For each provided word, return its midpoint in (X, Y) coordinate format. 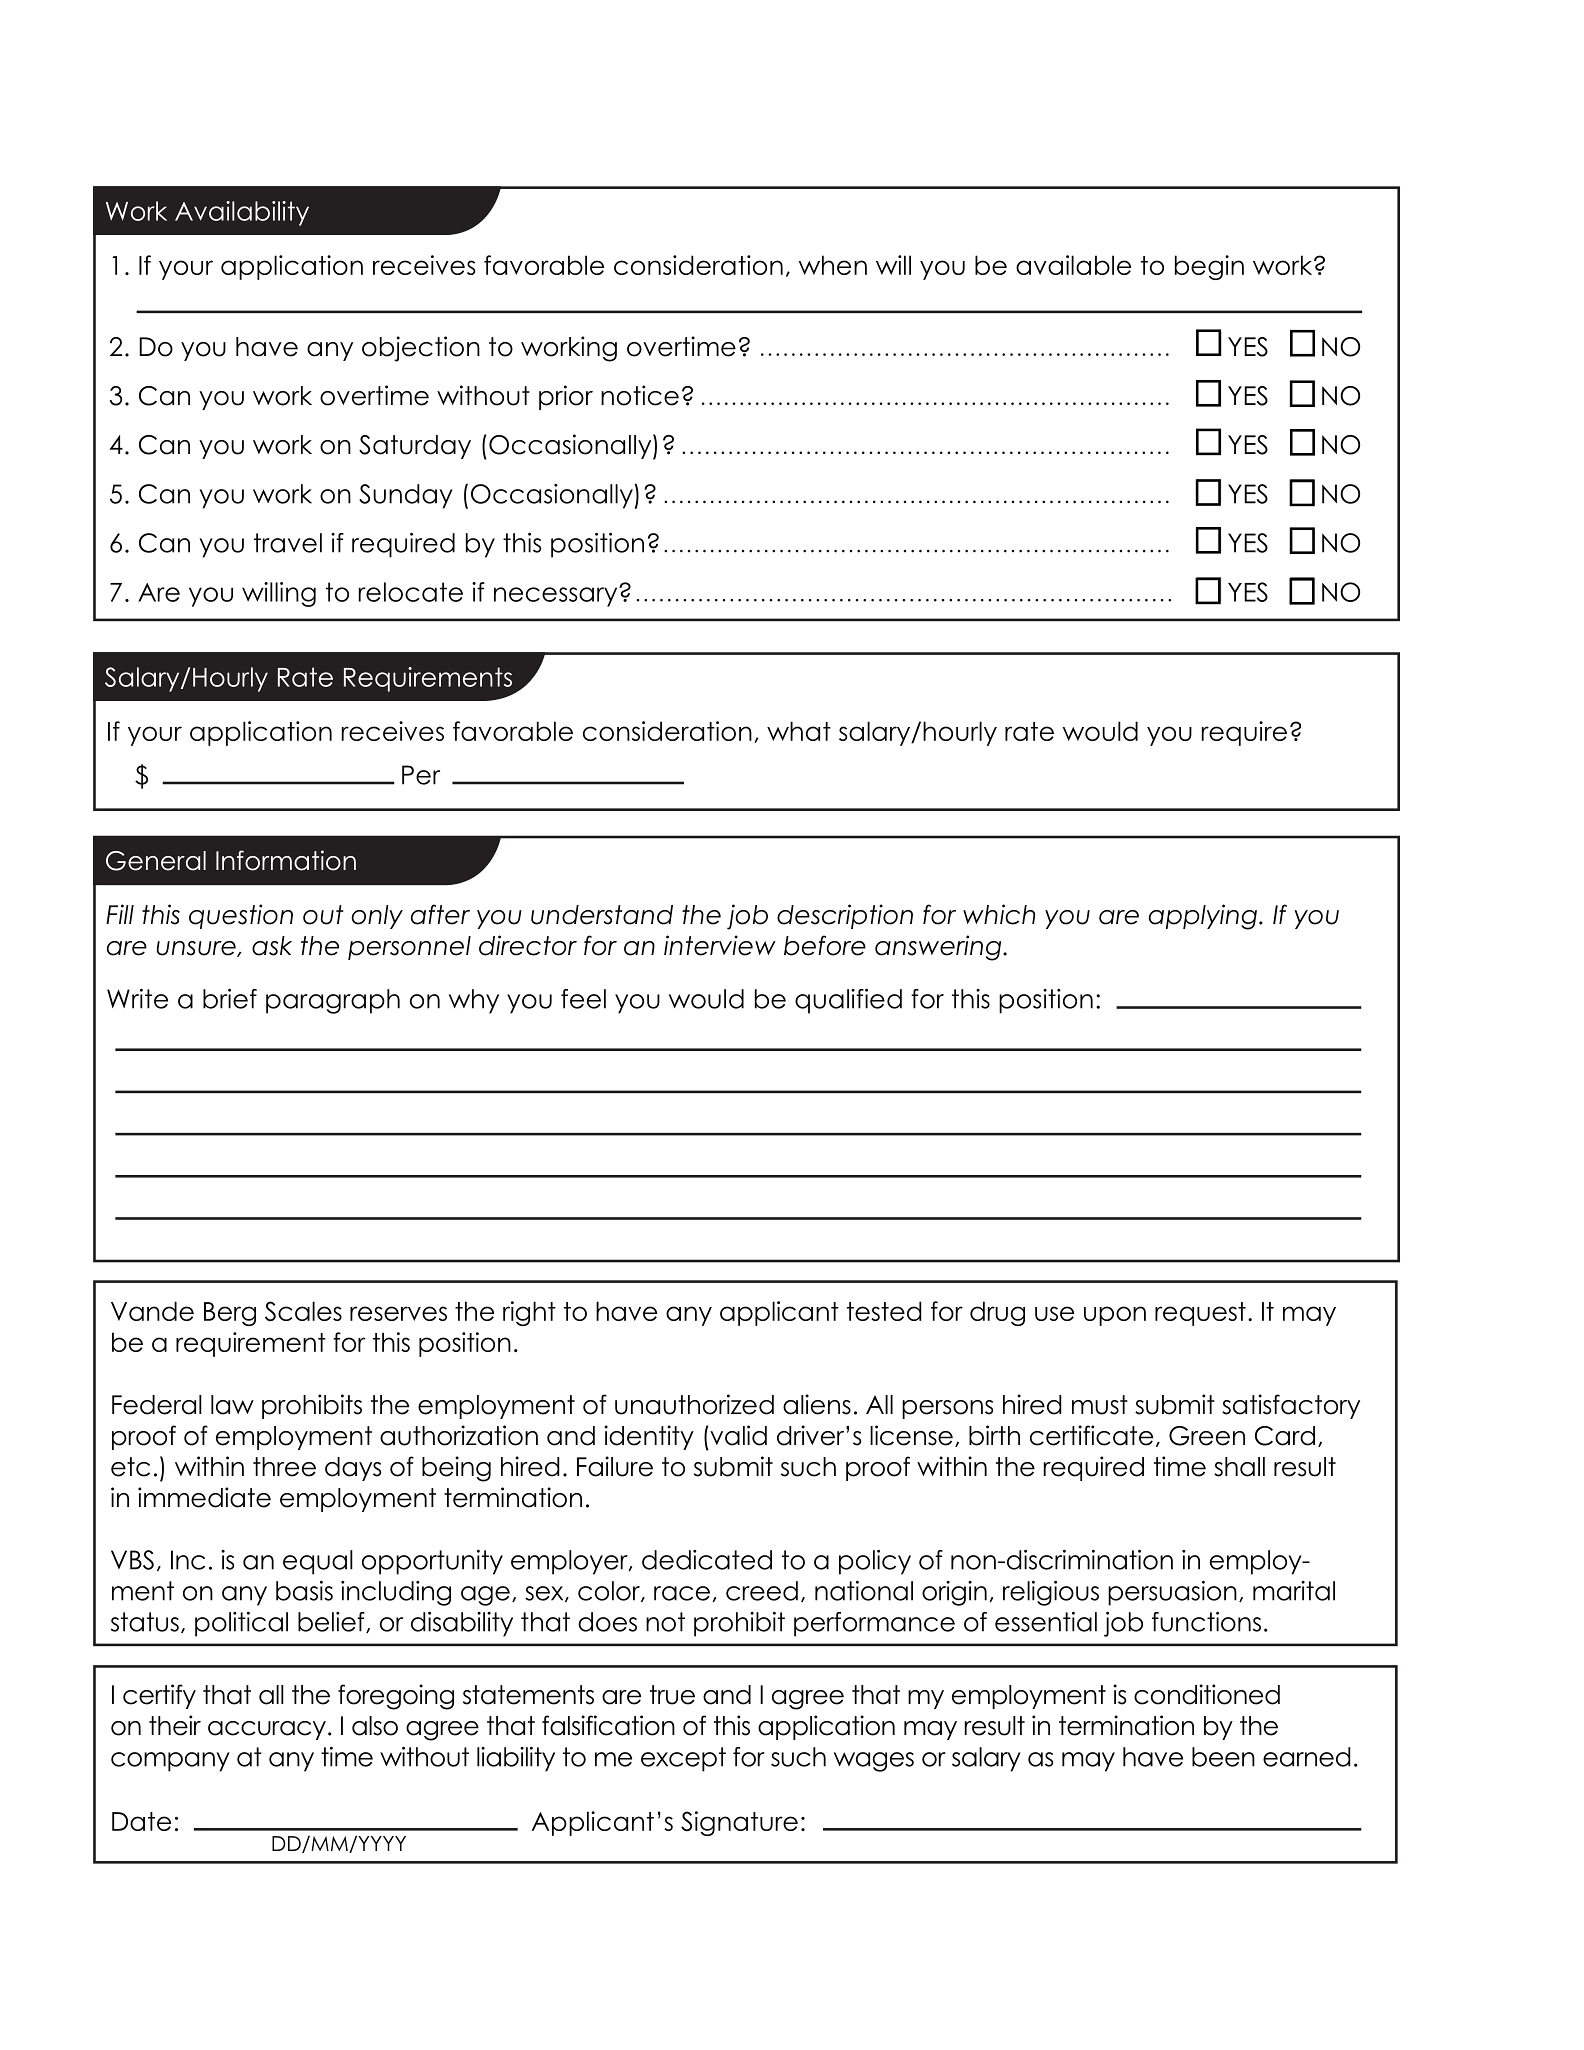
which (999, 914)
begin (1209, 267)
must (1100, 1405)
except (683, 1759)
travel (288, 543)
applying (1203, 917)
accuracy (267, 1730)
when (833, 265)
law (232, 1405)
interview (720, 945)
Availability (242, 213)
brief (230, 999)
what (799, 731)
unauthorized (694, 1404)
